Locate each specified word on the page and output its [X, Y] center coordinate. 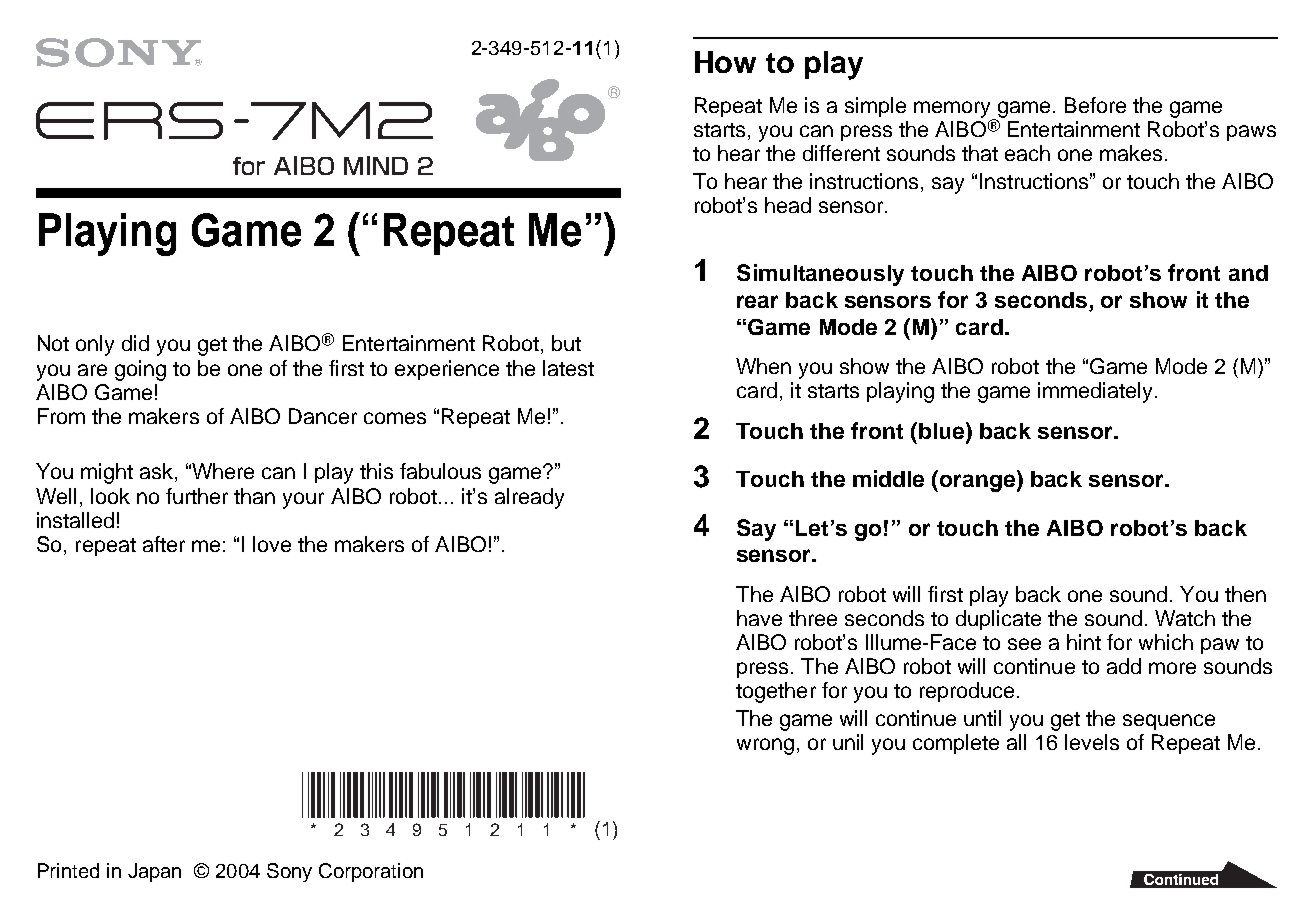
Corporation [371, 872]
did [135, 343]
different [841, 153]
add [1124, 666]
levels [1092, 742]
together [776, 692]
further [197, 496]
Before [1095, 105]
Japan [154, 872]
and [1248, 273]
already [529, 498]
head [788, 205]
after [164, 544]
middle [888, 478]
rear [757, 301]
